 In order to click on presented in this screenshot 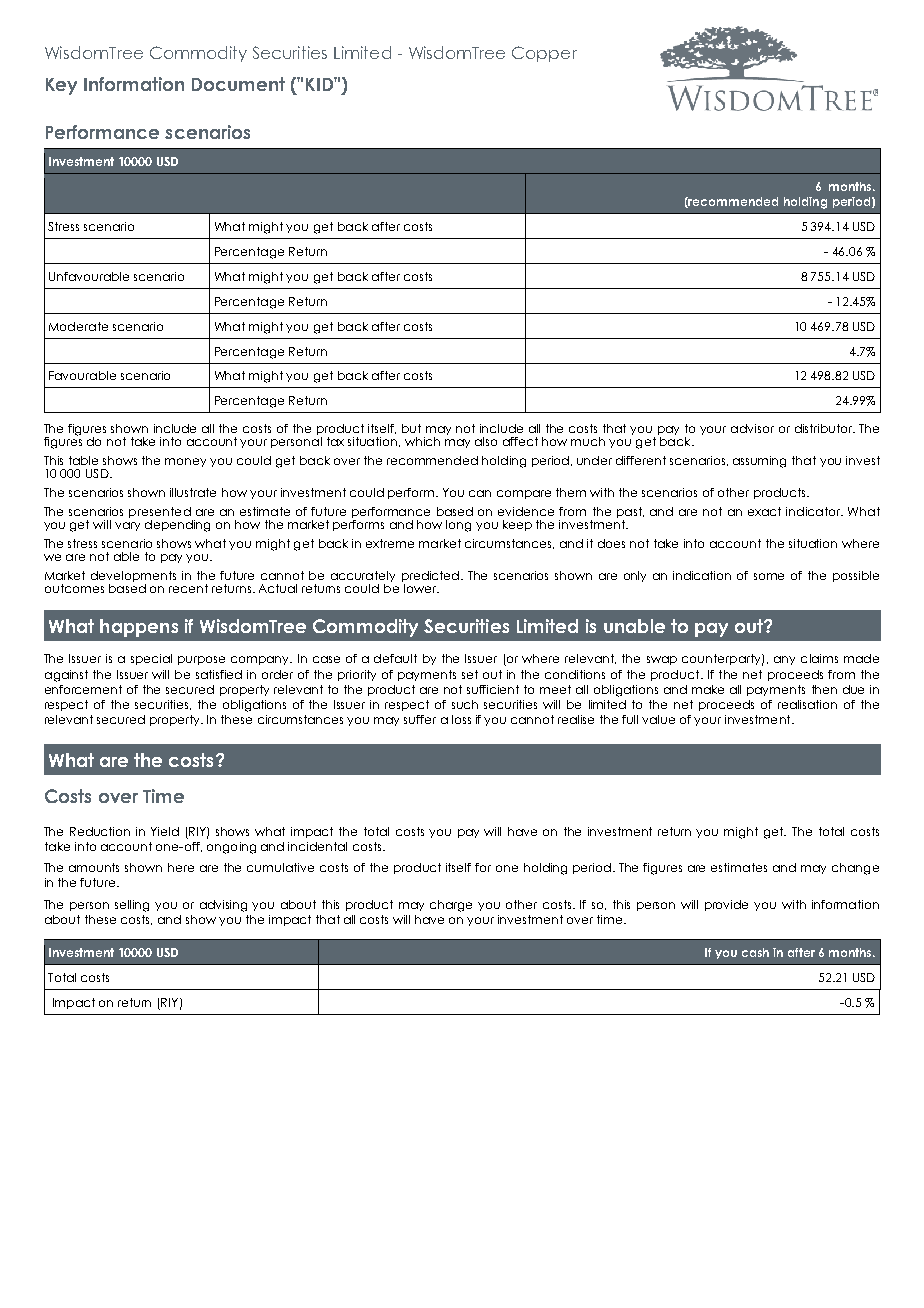, I will do `click(161, 514)`.
